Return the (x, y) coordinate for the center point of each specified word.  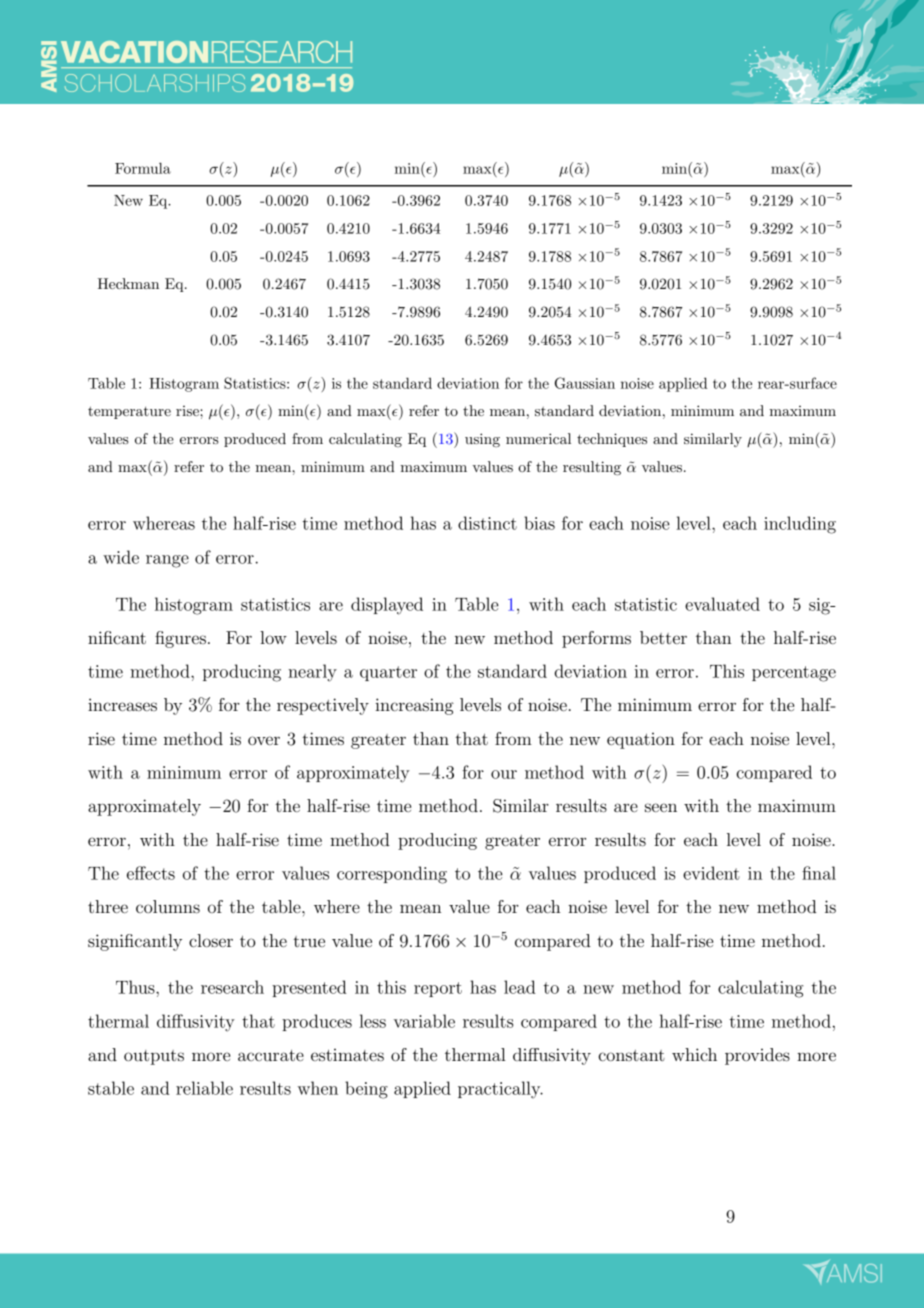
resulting (592, 468)
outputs (154, 1057)
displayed (387, 606)
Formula (143, 168)
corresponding (392, 875)
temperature (129, 412)
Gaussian (585, 383)
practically (500, 1090)
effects (151, 873)
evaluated (722, 604)
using (482, 440)
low (273, 637)
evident (711, 873)
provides (757, 1056)
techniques (612, 440)
